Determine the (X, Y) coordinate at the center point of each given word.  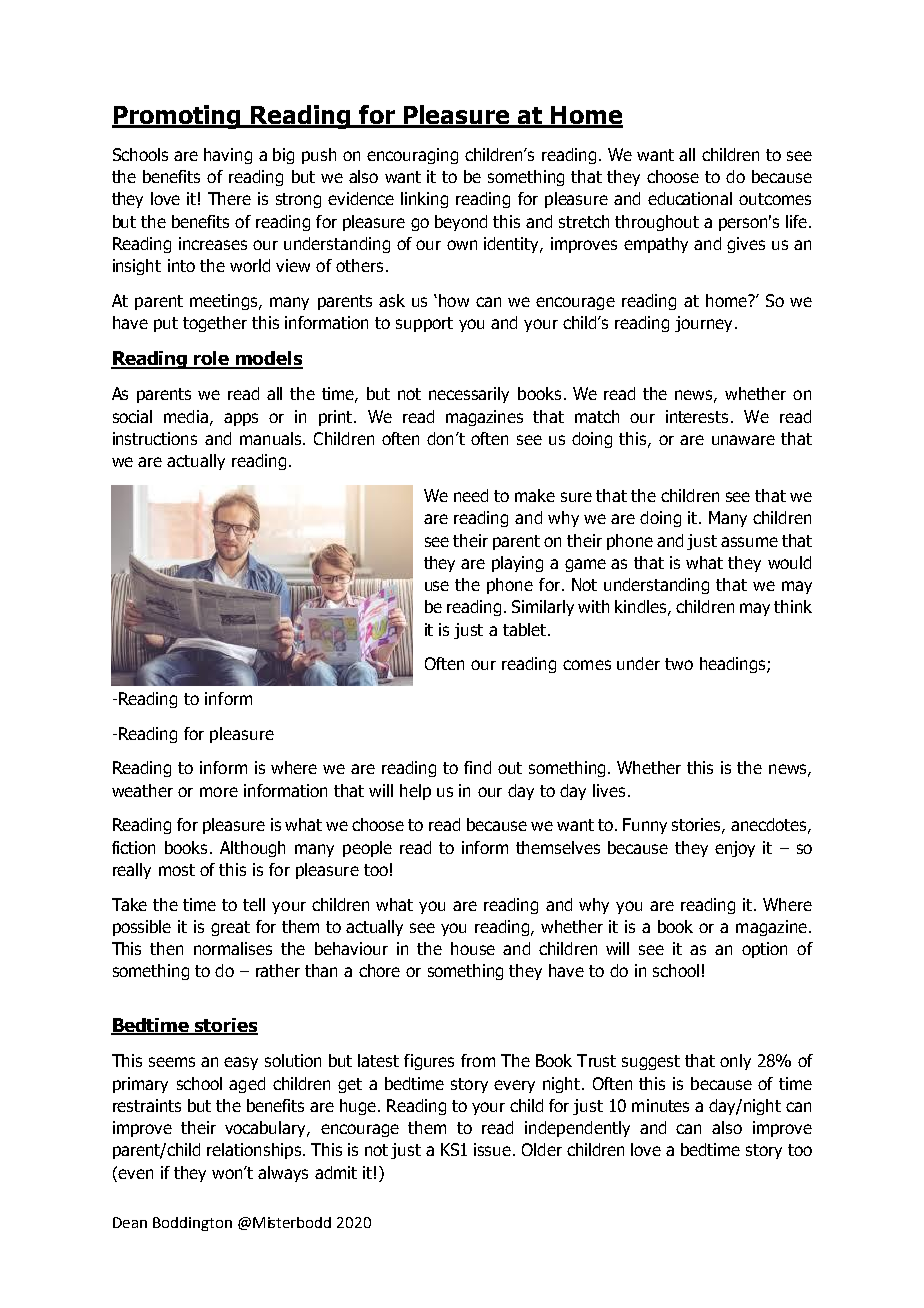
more (219, 792)
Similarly (543, 608)
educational (690, 198)
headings (734, 665)
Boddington (192, 1224)
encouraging (412, 156)
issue (492, 1149)
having (228, 156)
